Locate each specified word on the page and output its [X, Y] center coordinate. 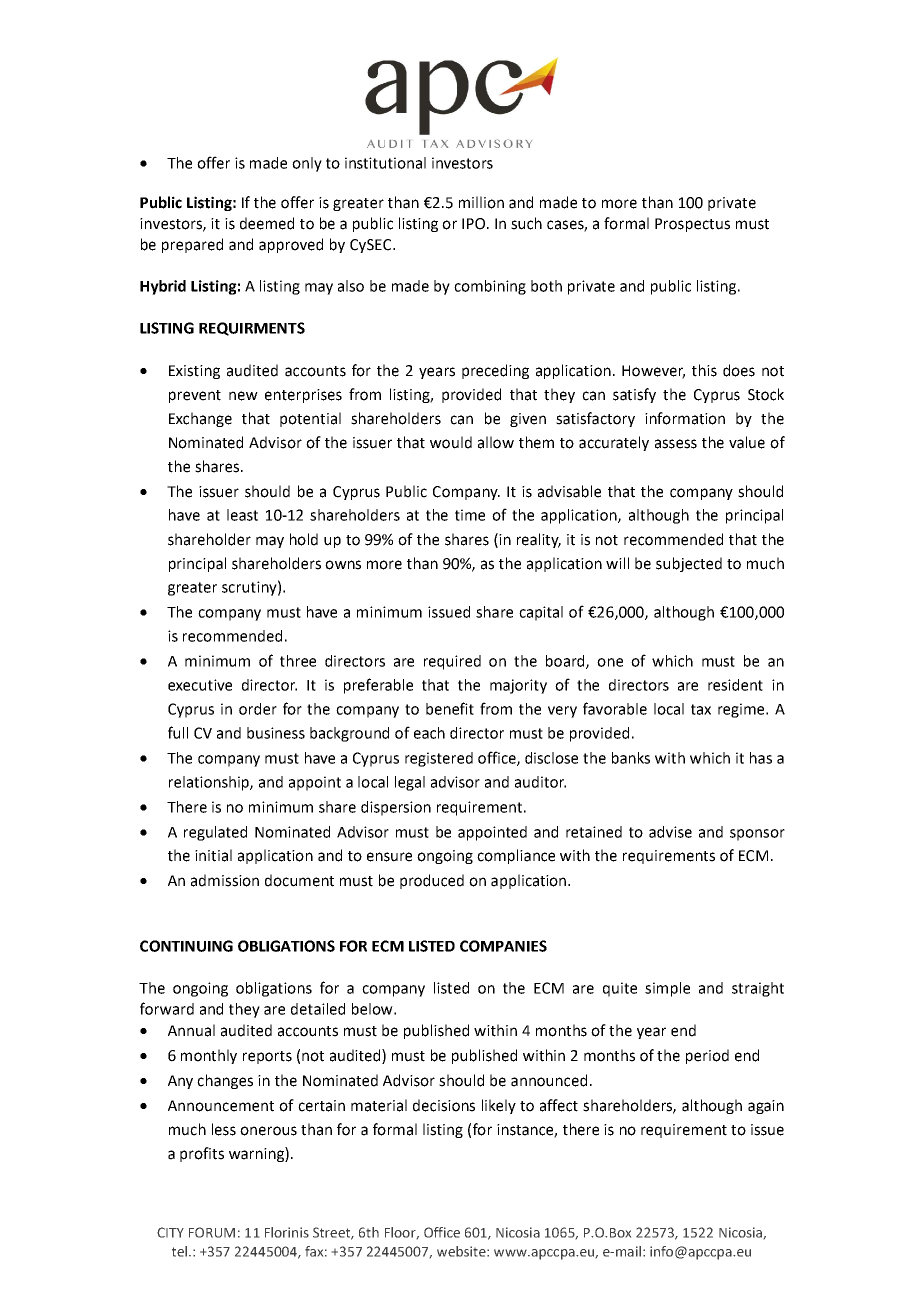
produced [432, 881]
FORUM [212, 1232]
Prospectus [692, 225]
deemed [267, 223]
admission [225, 880]
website [462, 1251]
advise [670, 832]
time [470, 515]
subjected [689, 564]
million [481, 202]
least [242, 515]
